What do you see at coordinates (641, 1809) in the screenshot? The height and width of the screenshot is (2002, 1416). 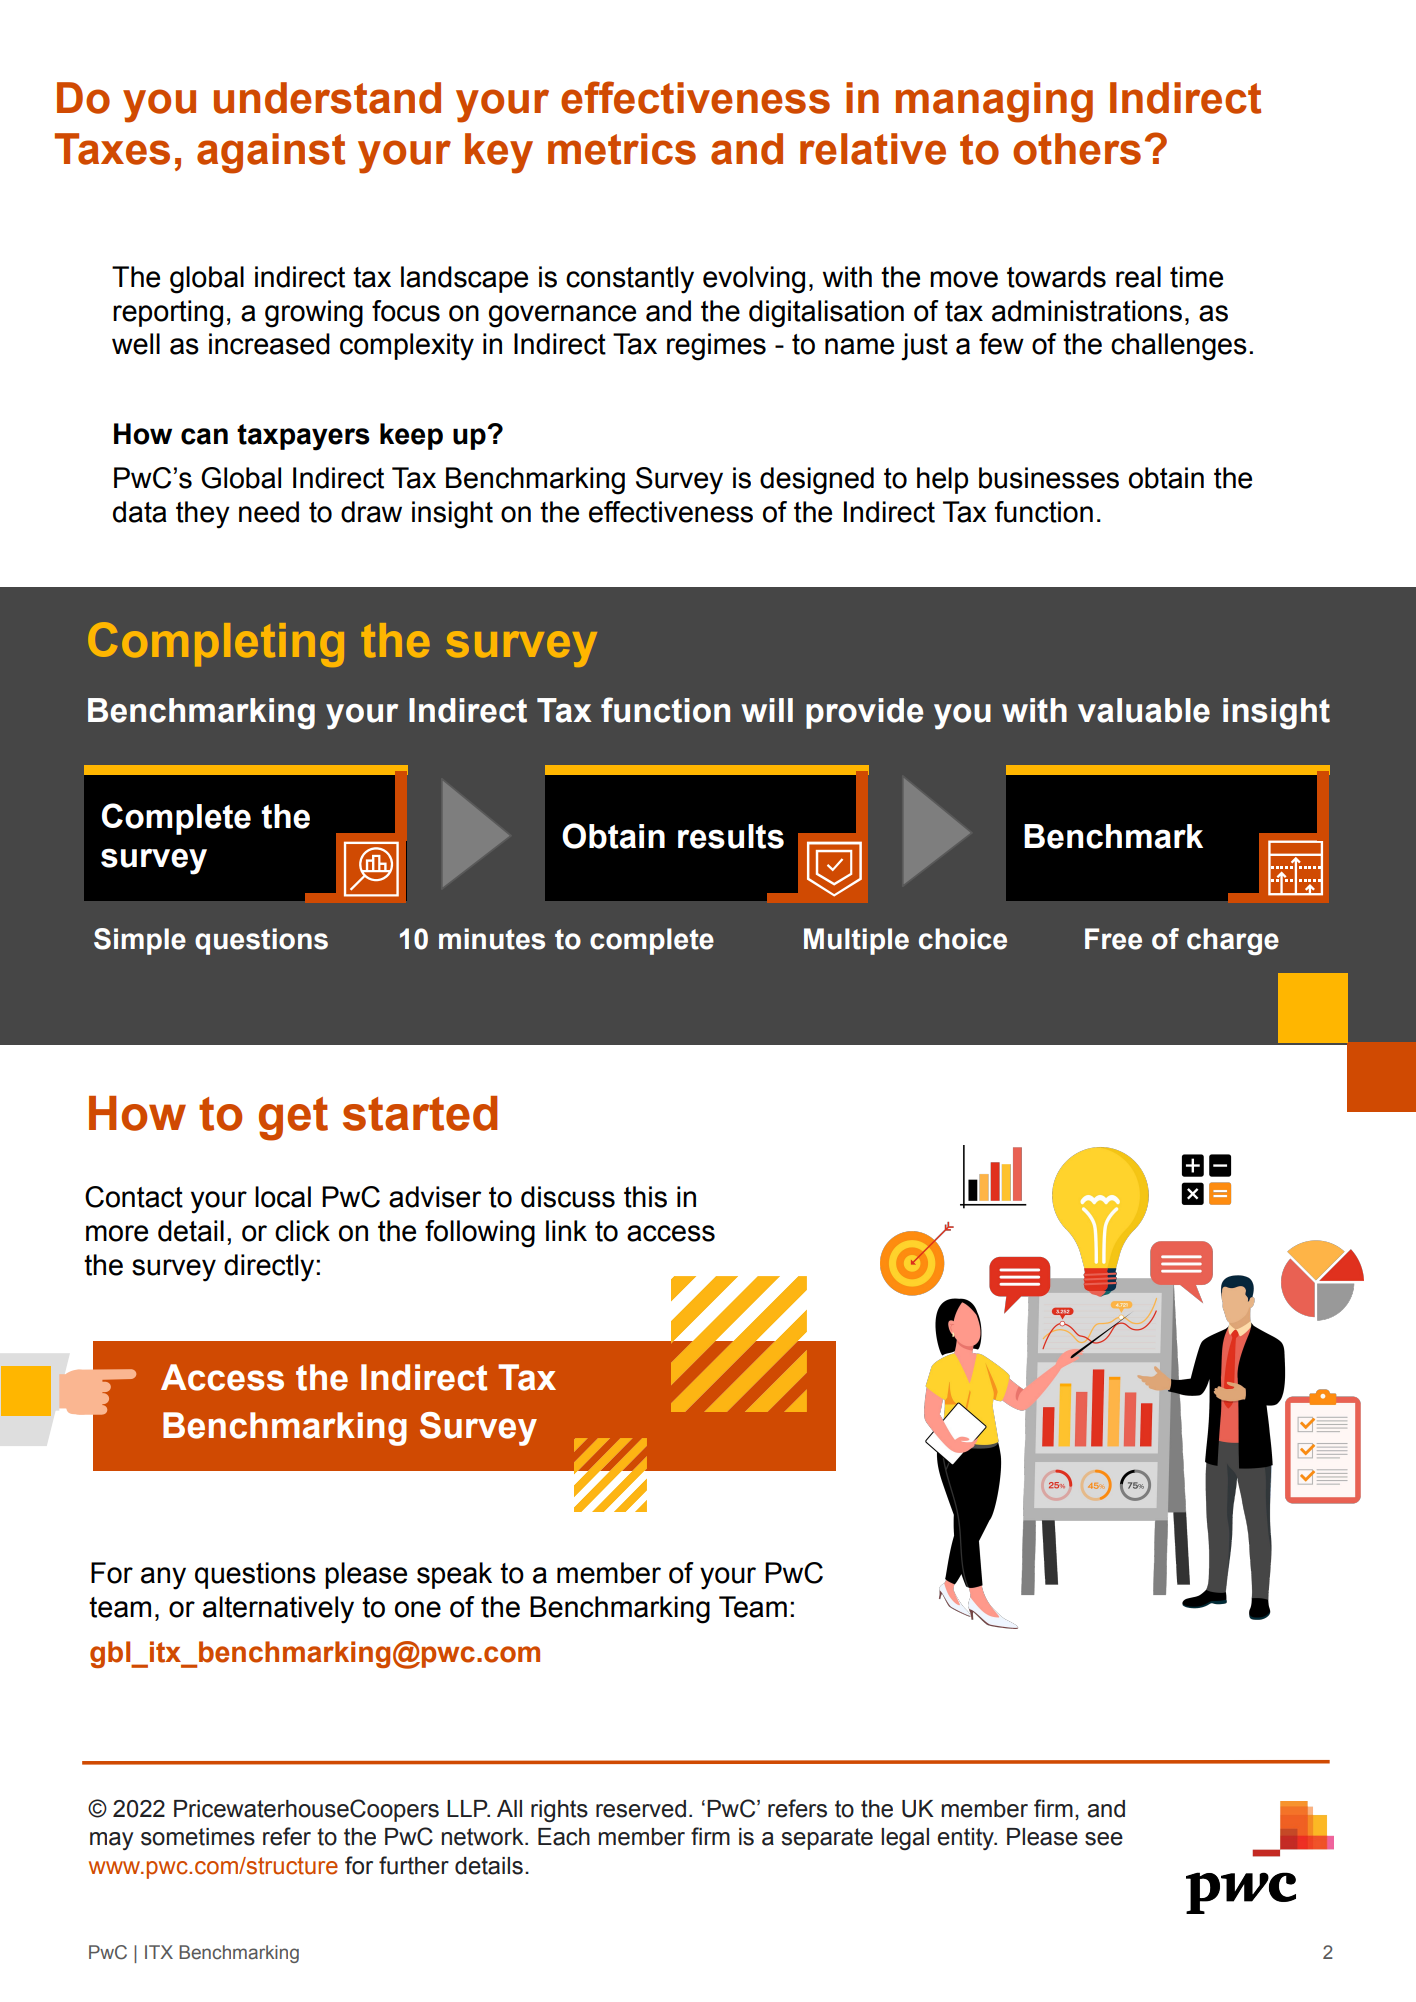 I see `reserved` at bounding box center [641, 1809].
